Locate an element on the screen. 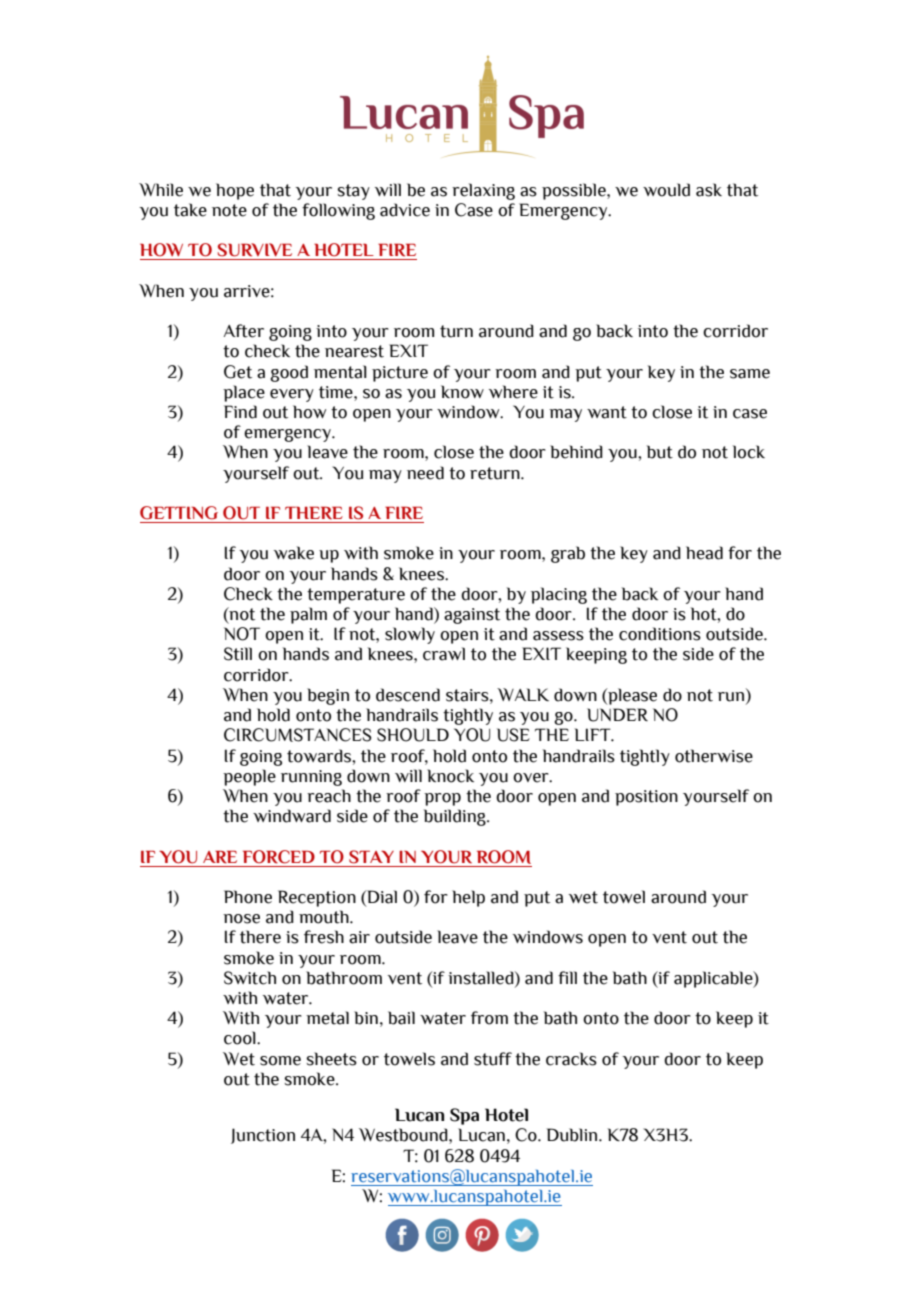 Image resolution: width=924 pixels, height=1308 pixels. head is located at coordinates (704, 553).
